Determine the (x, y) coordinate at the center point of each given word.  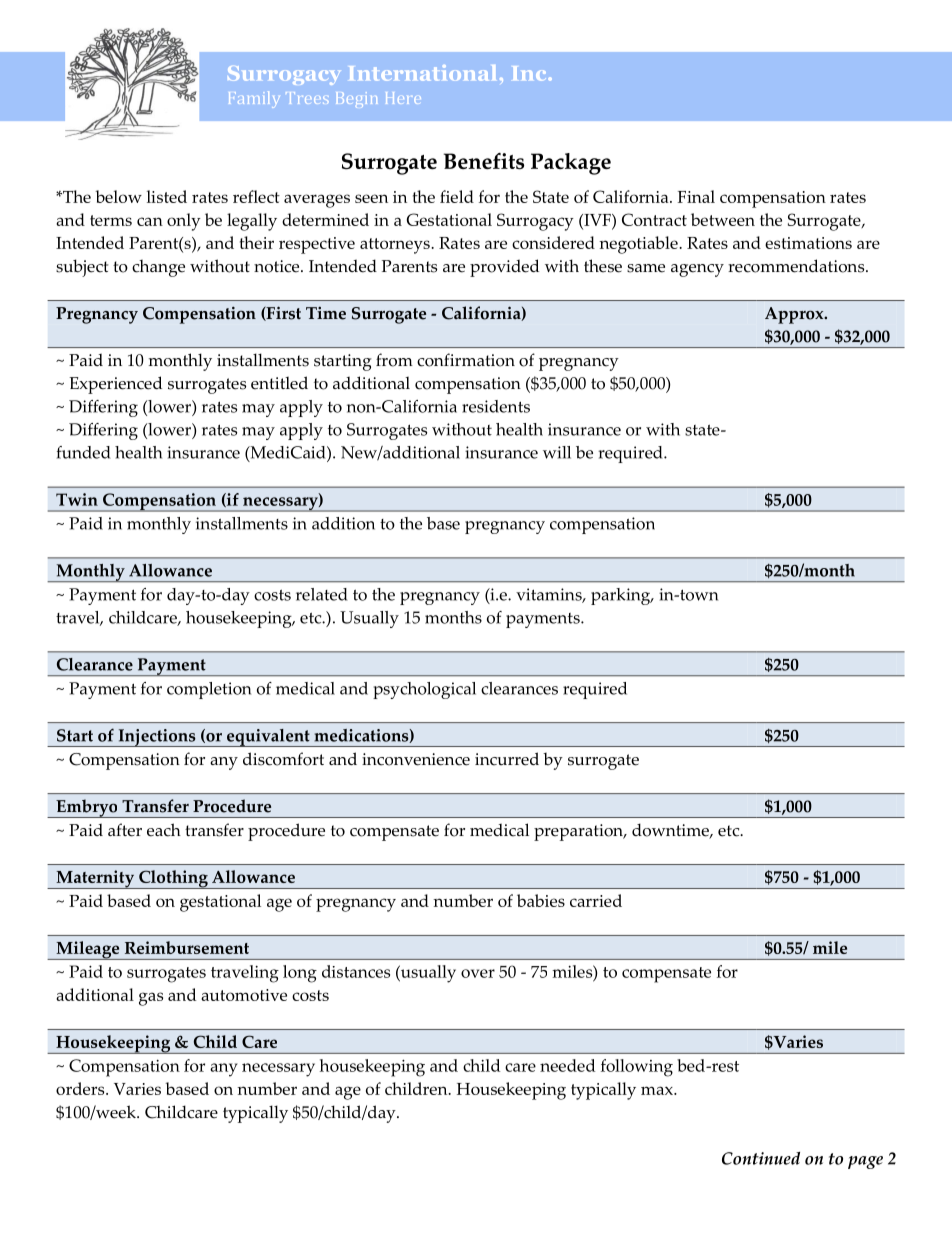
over (478, 973)
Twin (77, 499)
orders (81, 1088)
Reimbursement (187, 947)
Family (254, 99)
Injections (157, 738)
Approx (795, 315)
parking (622, 596)
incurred (507, 759)
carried (596, 900)
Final (696, 196)
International (422, 73)
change (158, 268)
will (557, 452)
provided (504, 268)
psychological (424, 690)
